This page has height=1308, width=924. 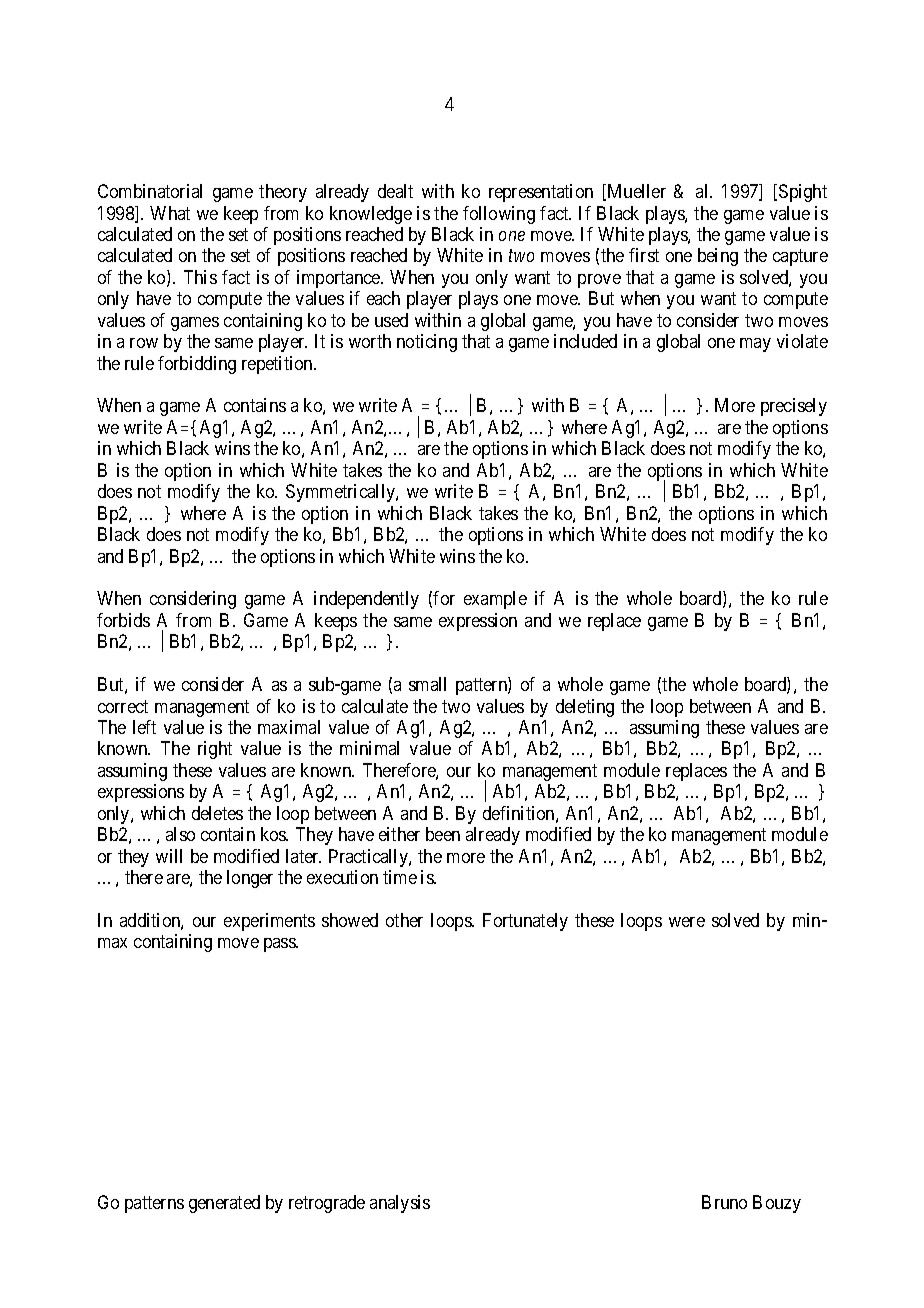 What do you see at coordinates (794, 407) in the page?
I see `precisely` at bounding box center [794, 407].
